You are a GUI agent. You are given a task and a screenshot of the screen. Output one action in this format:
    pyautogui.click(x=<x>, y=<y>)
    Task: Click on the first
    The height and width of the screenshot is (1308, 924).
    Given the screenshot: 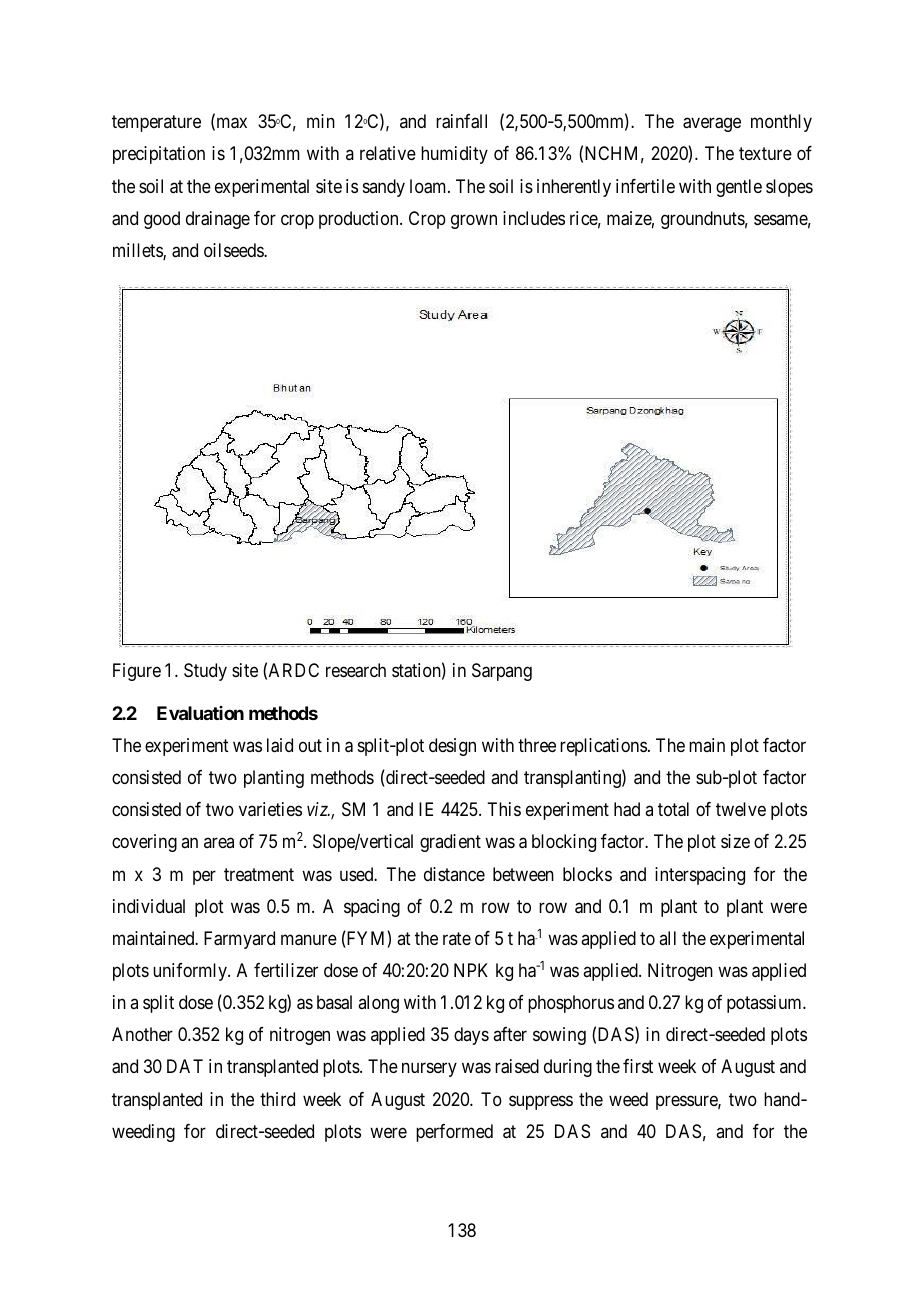 What is the action you would take?
    pyautogui.click(x=638, y=1066)
